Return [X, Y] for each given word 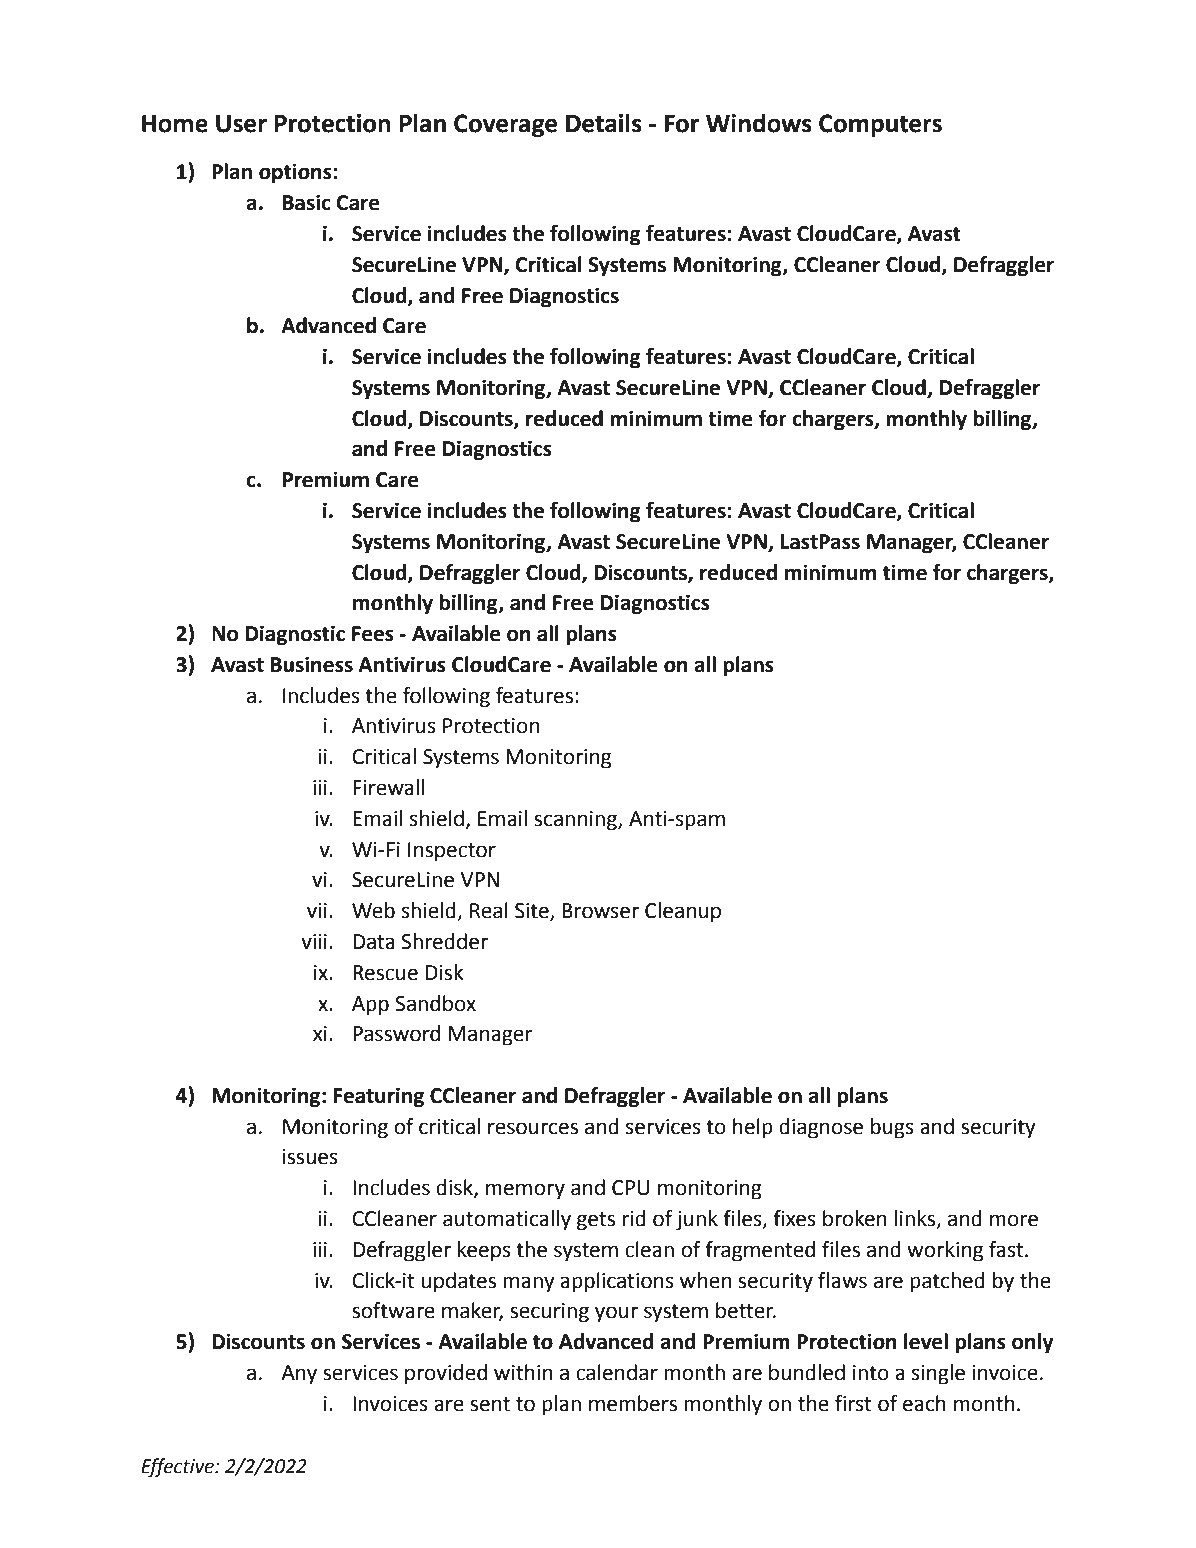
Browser [600, 911]
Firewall [388, 787]
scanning [576, 821]
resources [533, 1128]
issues [310, 1157]
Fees [373, 634]
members [633, 1403]
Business [312, 664]
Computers [880, 125]
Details [604, 123]
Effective [178, 1467]
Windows [759, 123]
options [296, 173]
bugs [892, 1128]
